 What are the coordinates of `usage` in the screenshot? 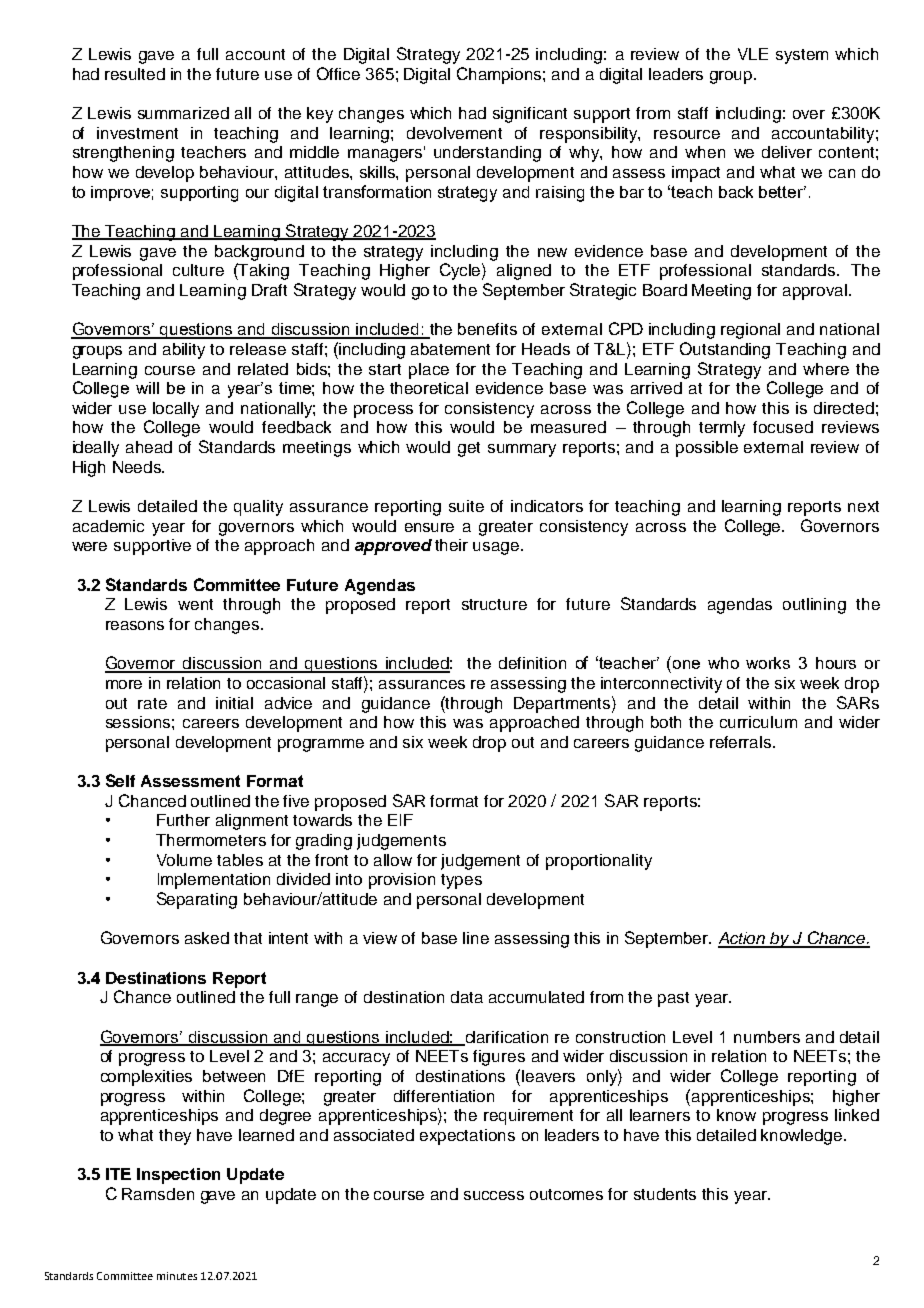 It's located at (497, 548).
